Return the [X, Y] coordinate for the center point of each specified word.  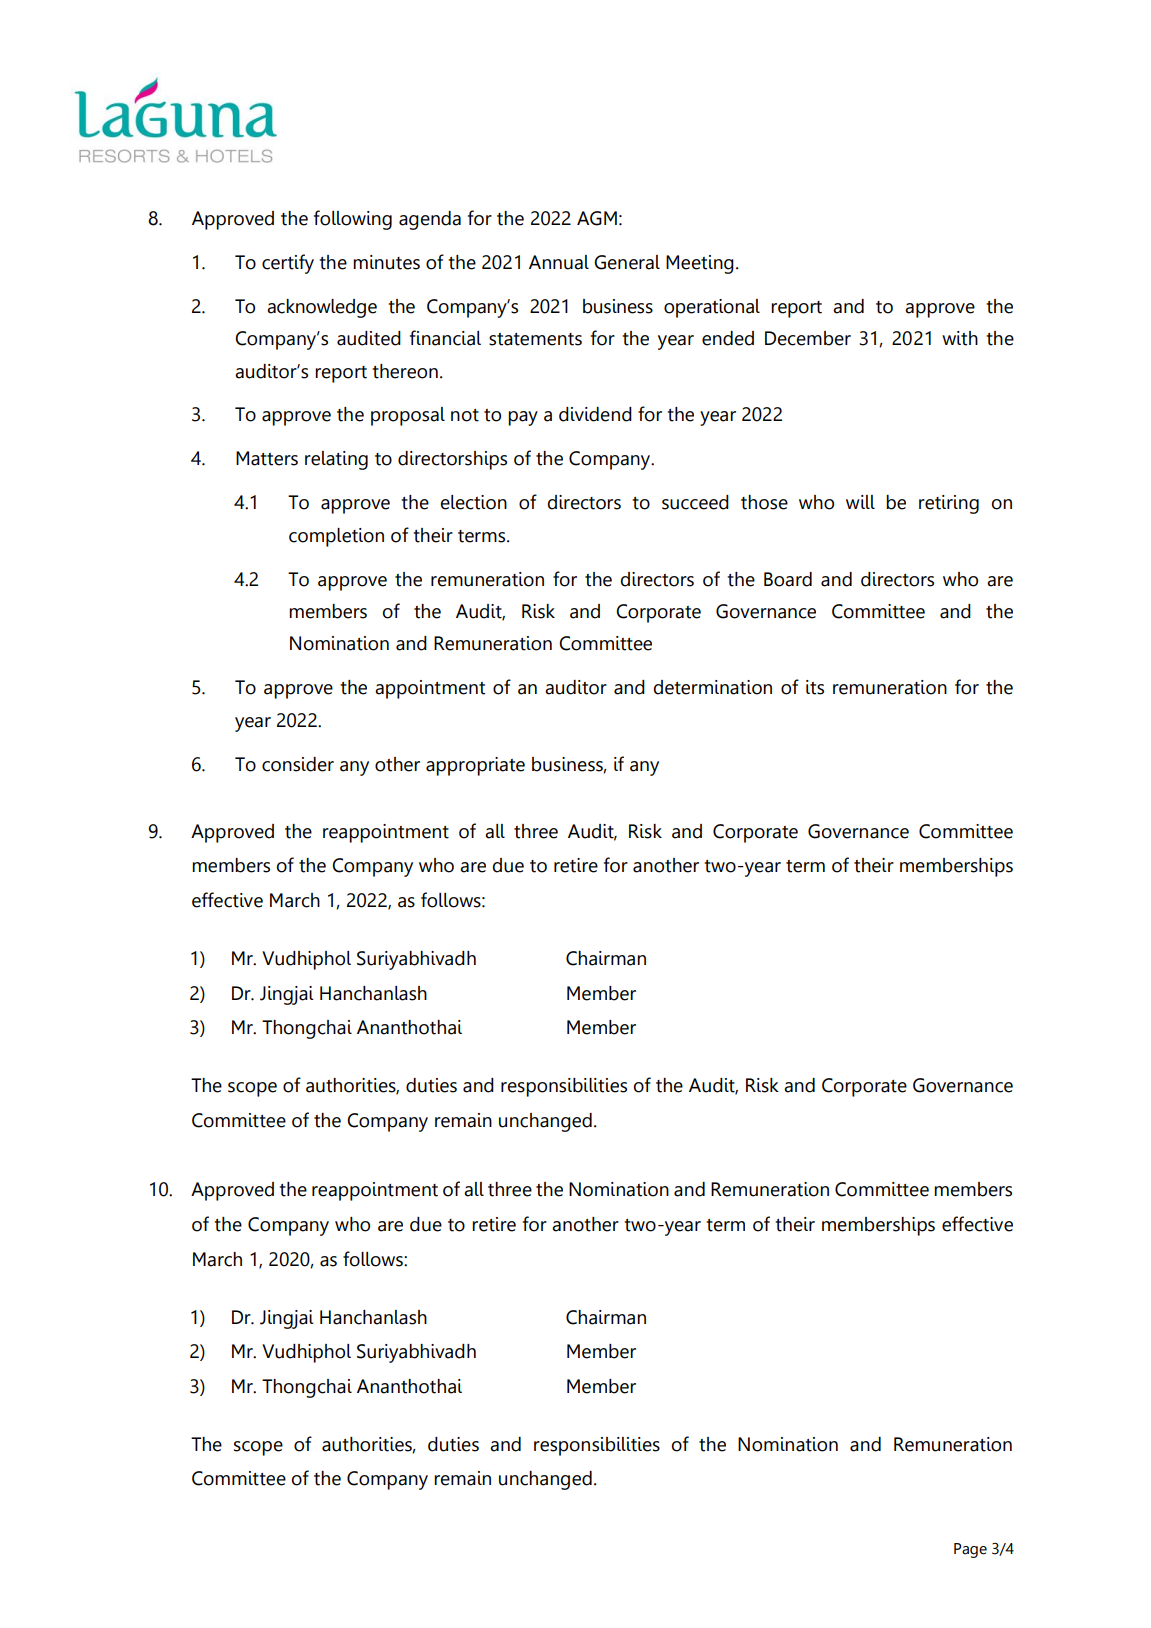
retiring [949, 504]
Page [970, 1550]
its [815, 687]
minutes [386, 262]
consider [298, 764]
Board [788, 579]
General [627, 262]
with [960, 338]
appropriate [475, 766]
